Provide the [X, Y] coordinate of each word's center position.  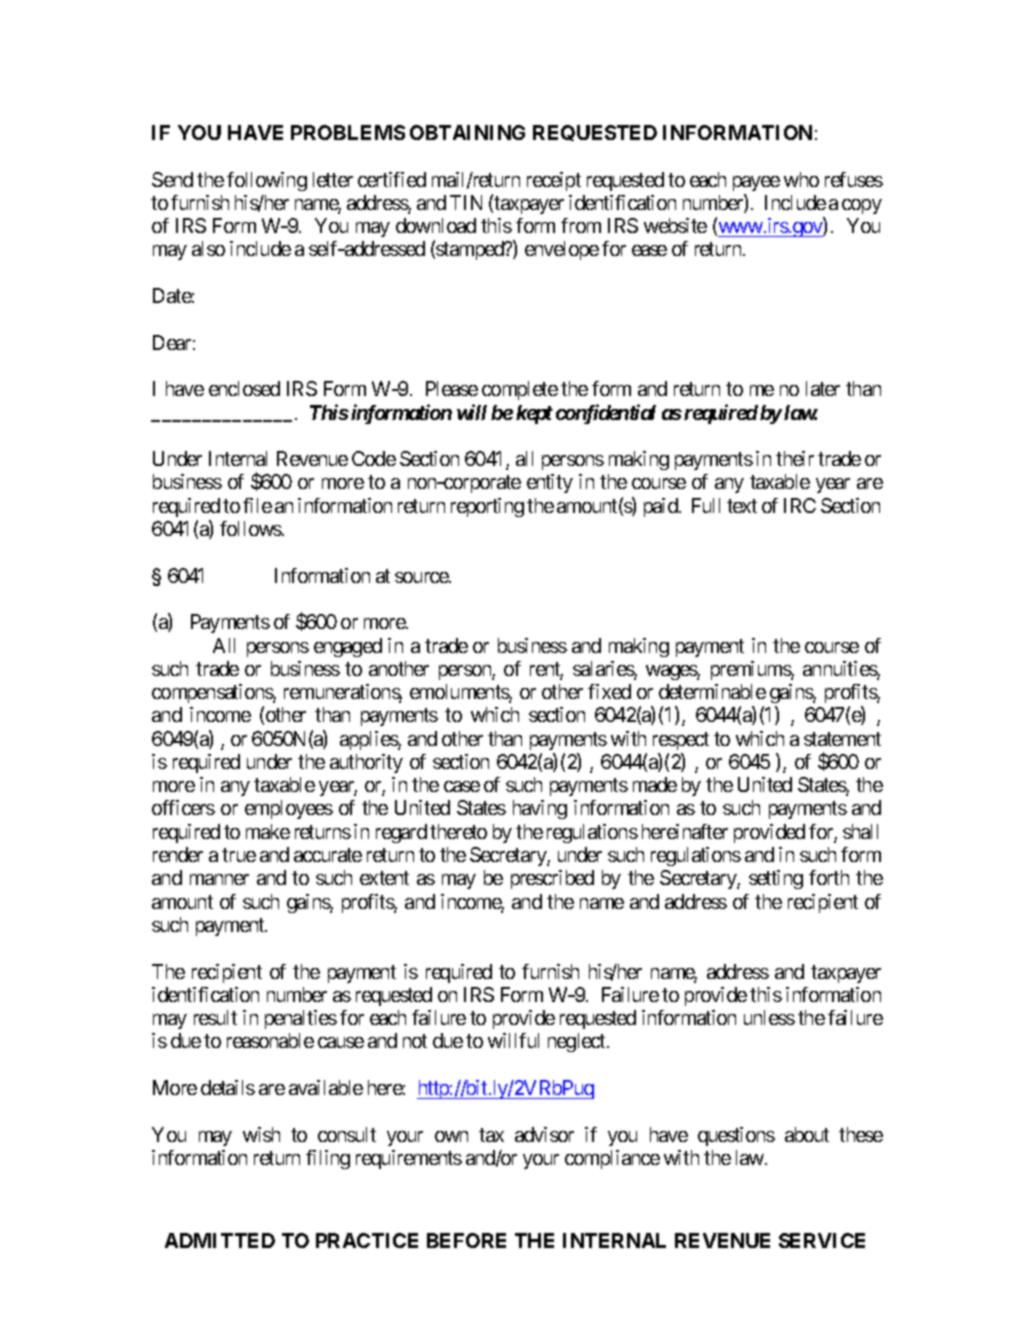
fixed [609, 691]
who [801, 179]
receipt [554, 181]
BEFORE [466, 1240]
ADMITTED [220, 1240]
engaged [348, 647]
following [267, 181]
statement [842, 739]
